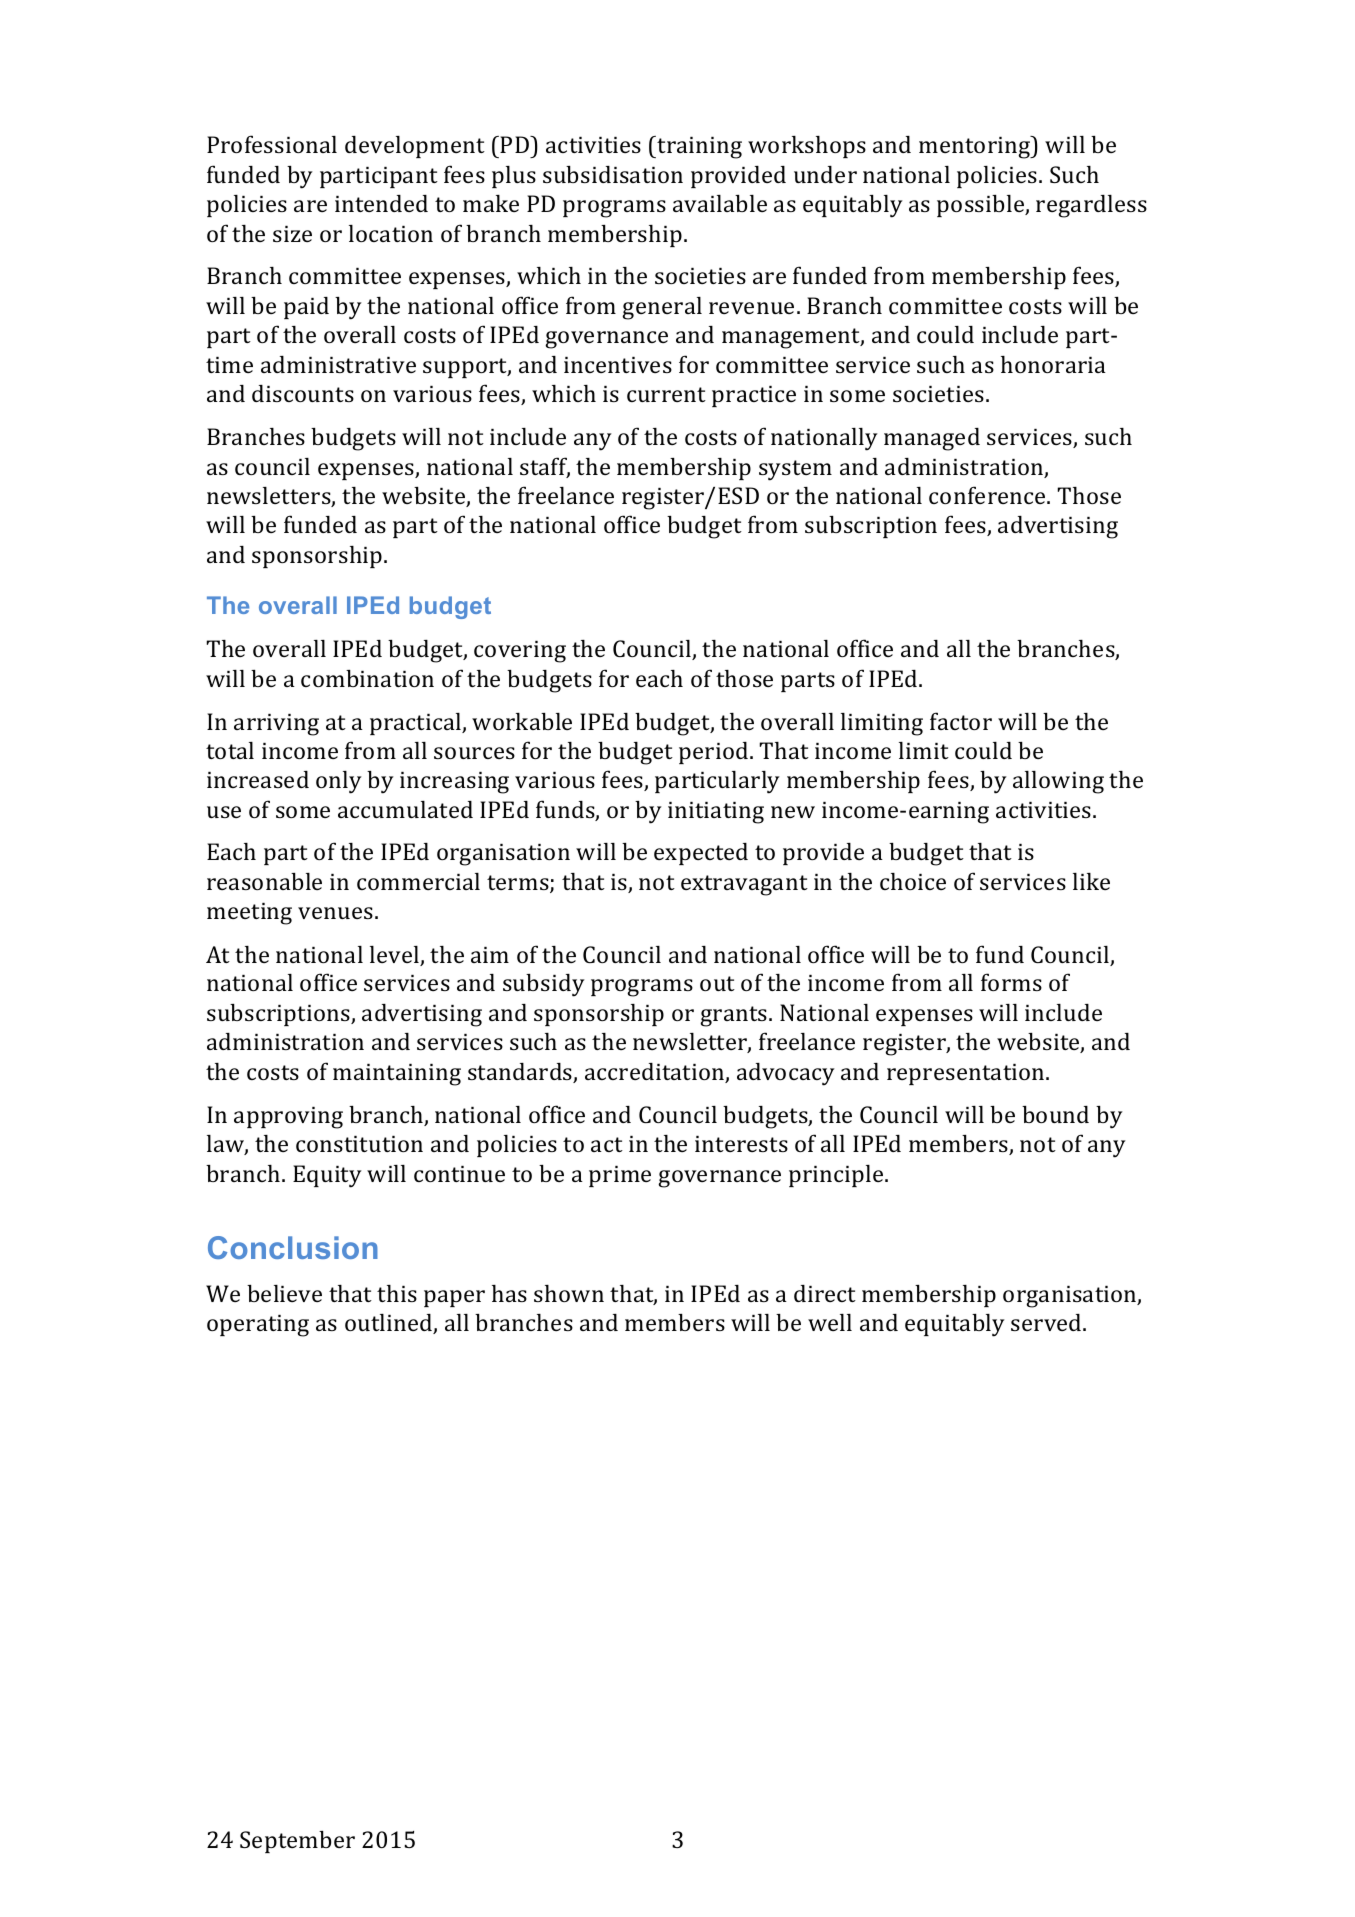 The width and height of the screenshot is (1355, 1917). What do you see at coordinates (720, 203) in the screenshot?
I see `available` at bounding box center [720, 203].
